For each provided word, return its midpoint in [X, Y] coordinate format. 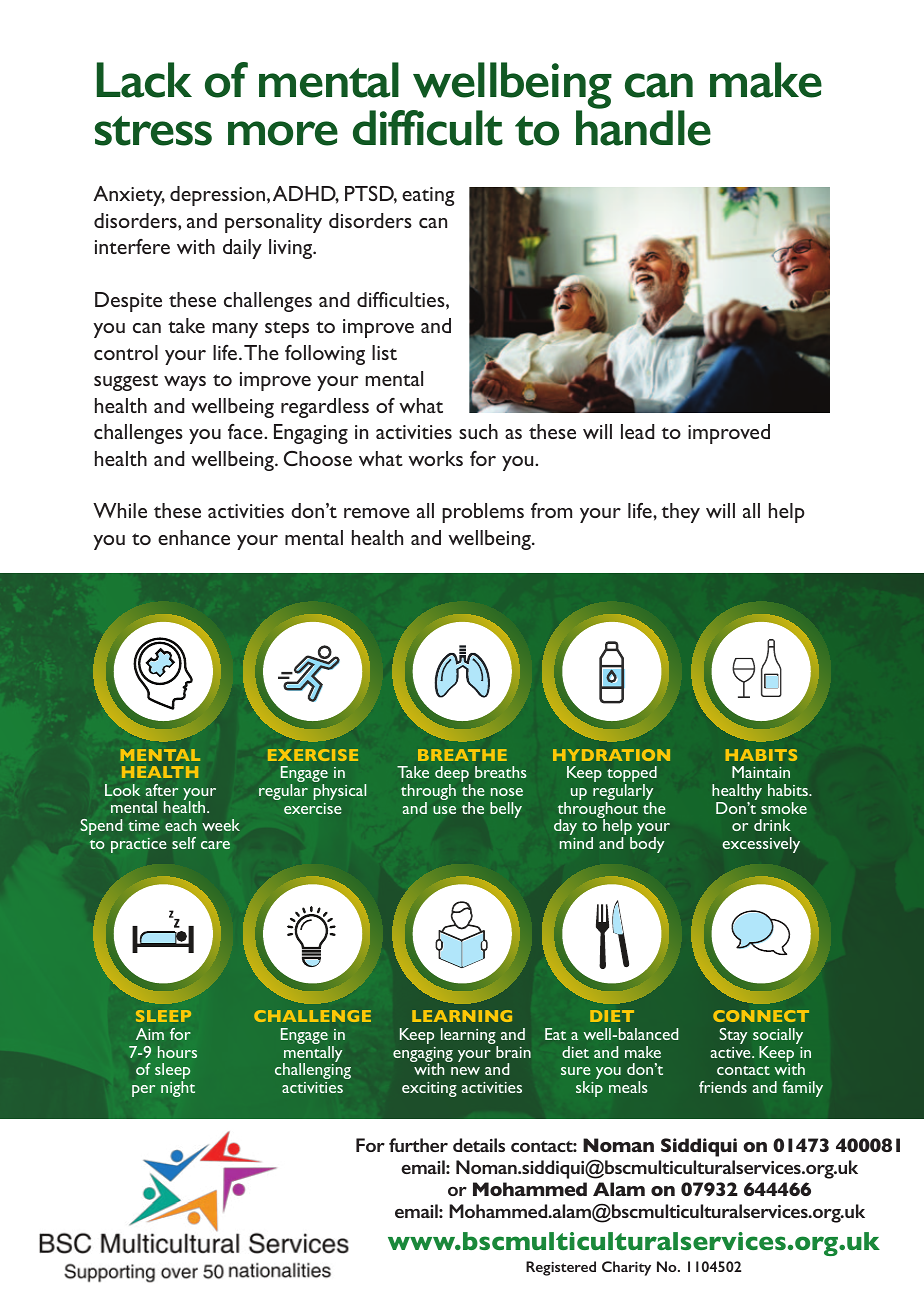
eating [428, 196]
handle [643, 128]
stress [153, 131]
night [178, 1089]
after [162, 790]
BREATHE [462, 755]
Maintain [761, 772]
